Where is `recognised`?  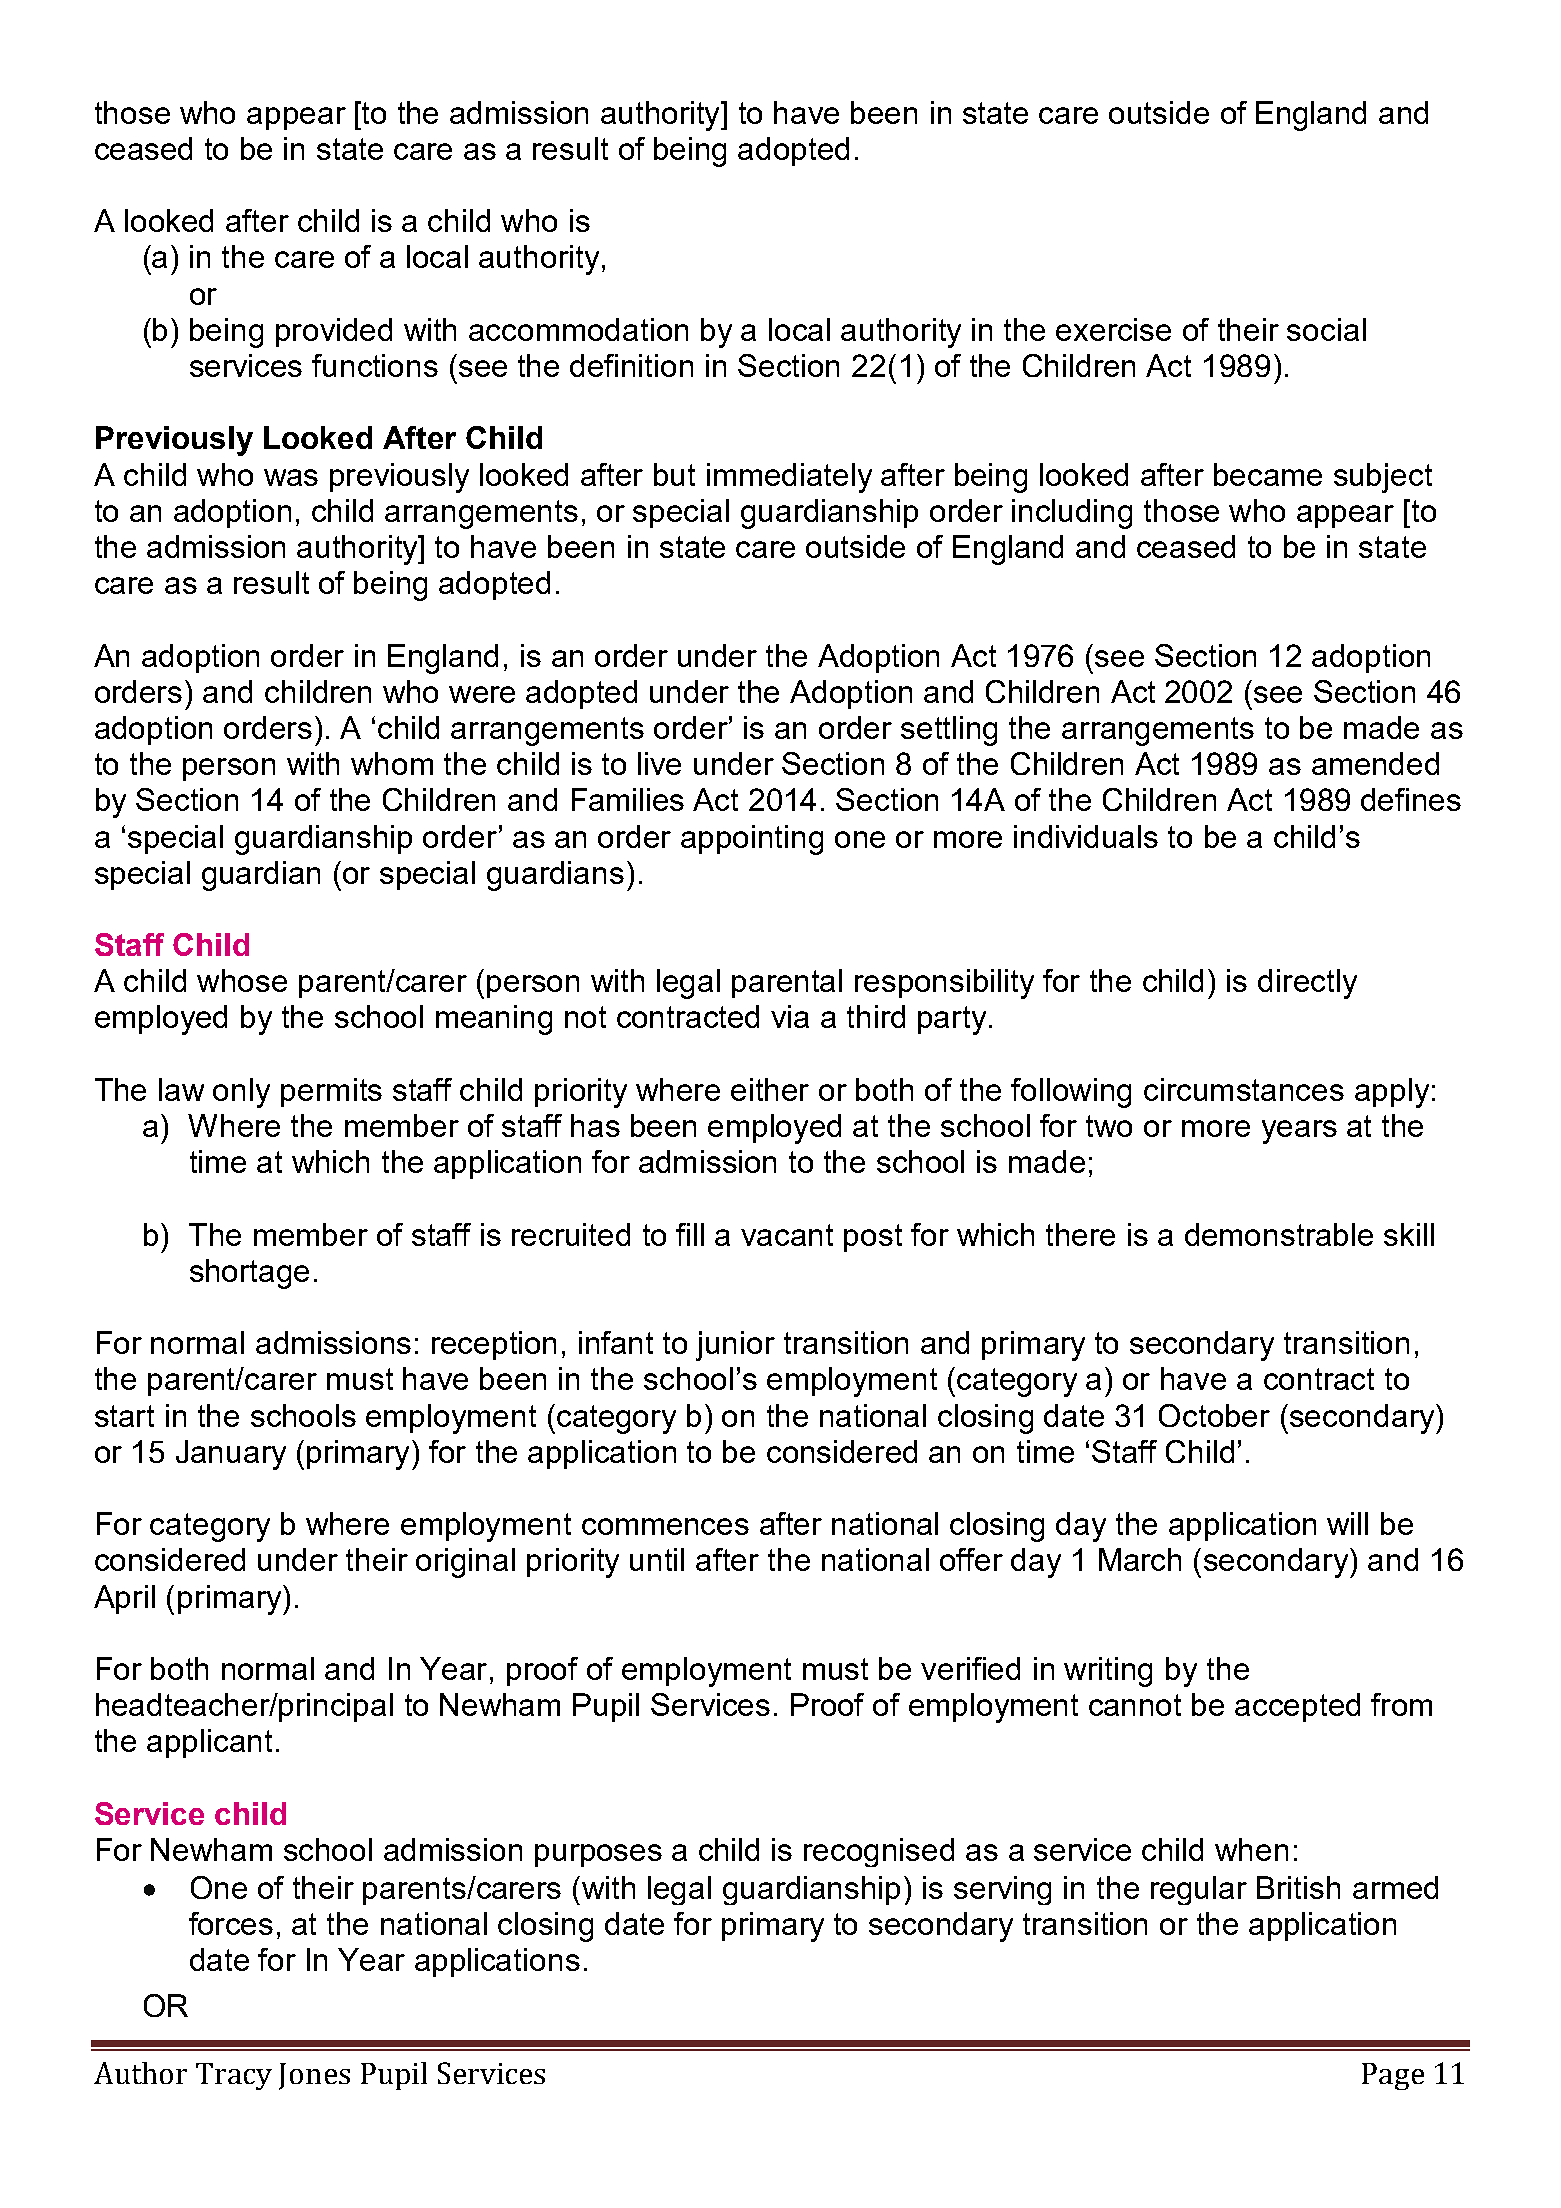 recognised is located at coordinates (879, 1852).
